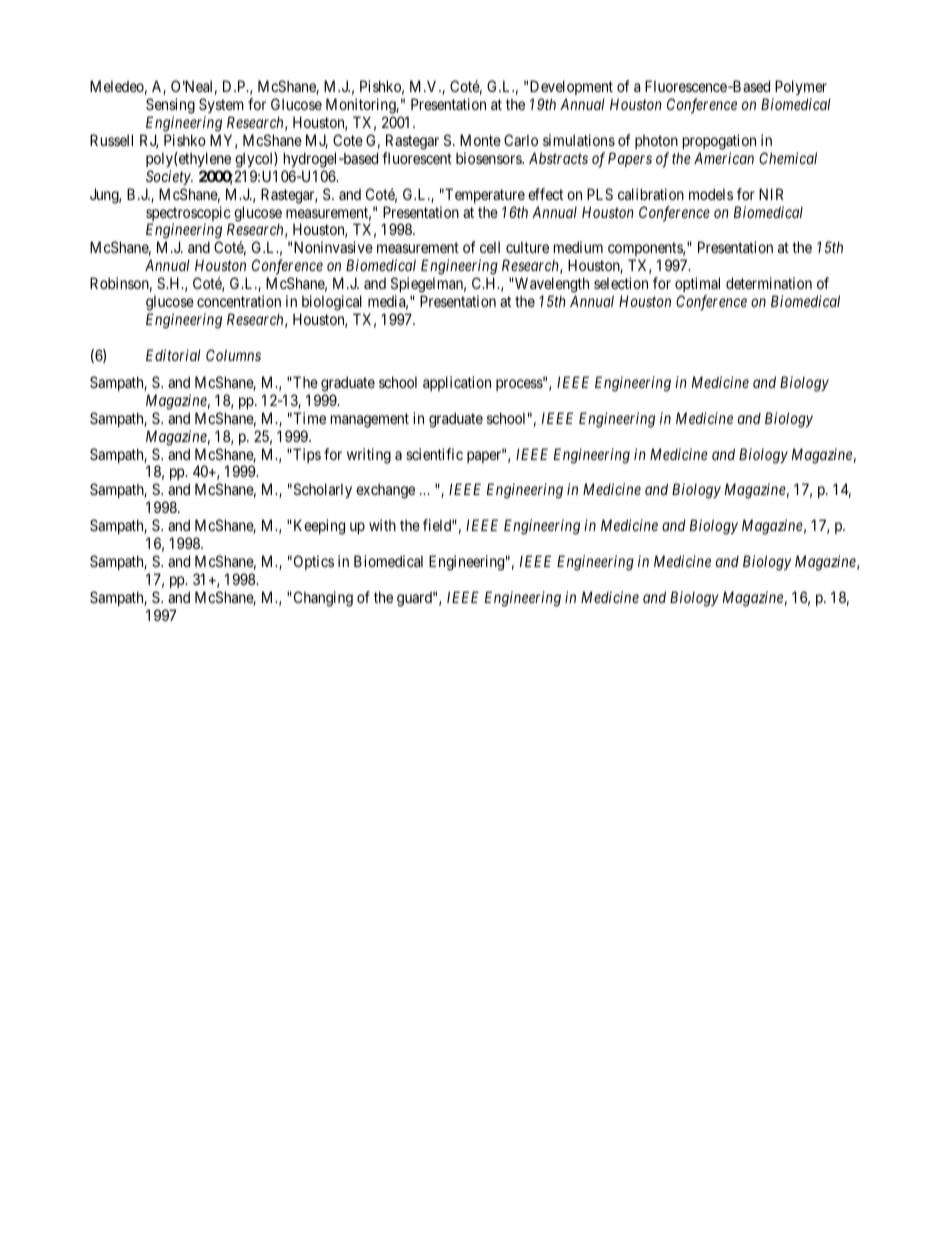  What do you see at coordinates (385, 491) in the screenshot?
I see `exchange` at bounding box center [385, 491].
